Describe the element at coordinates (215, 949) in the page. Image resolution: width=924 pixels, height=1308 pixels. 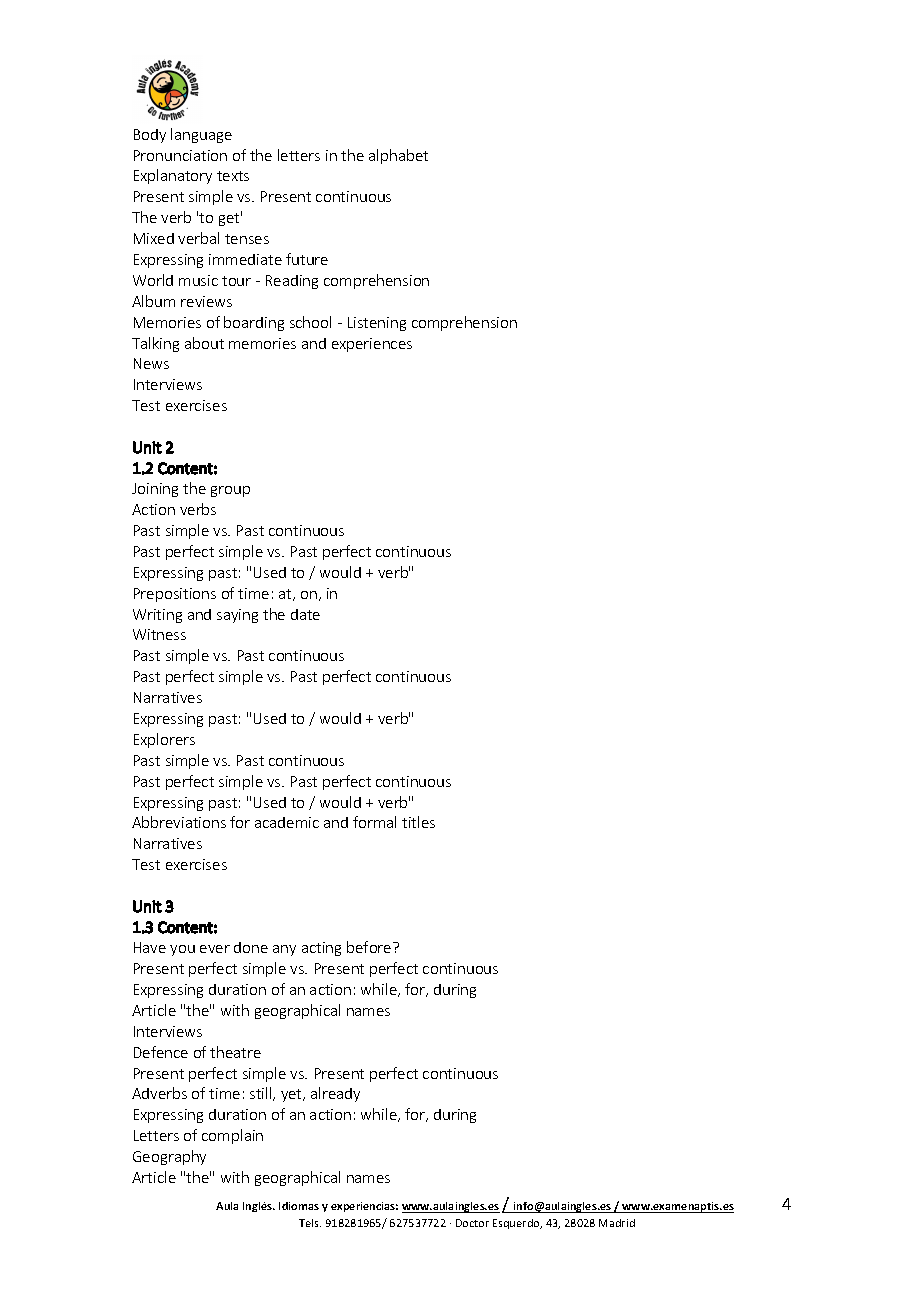
I see `ever` at that location.
